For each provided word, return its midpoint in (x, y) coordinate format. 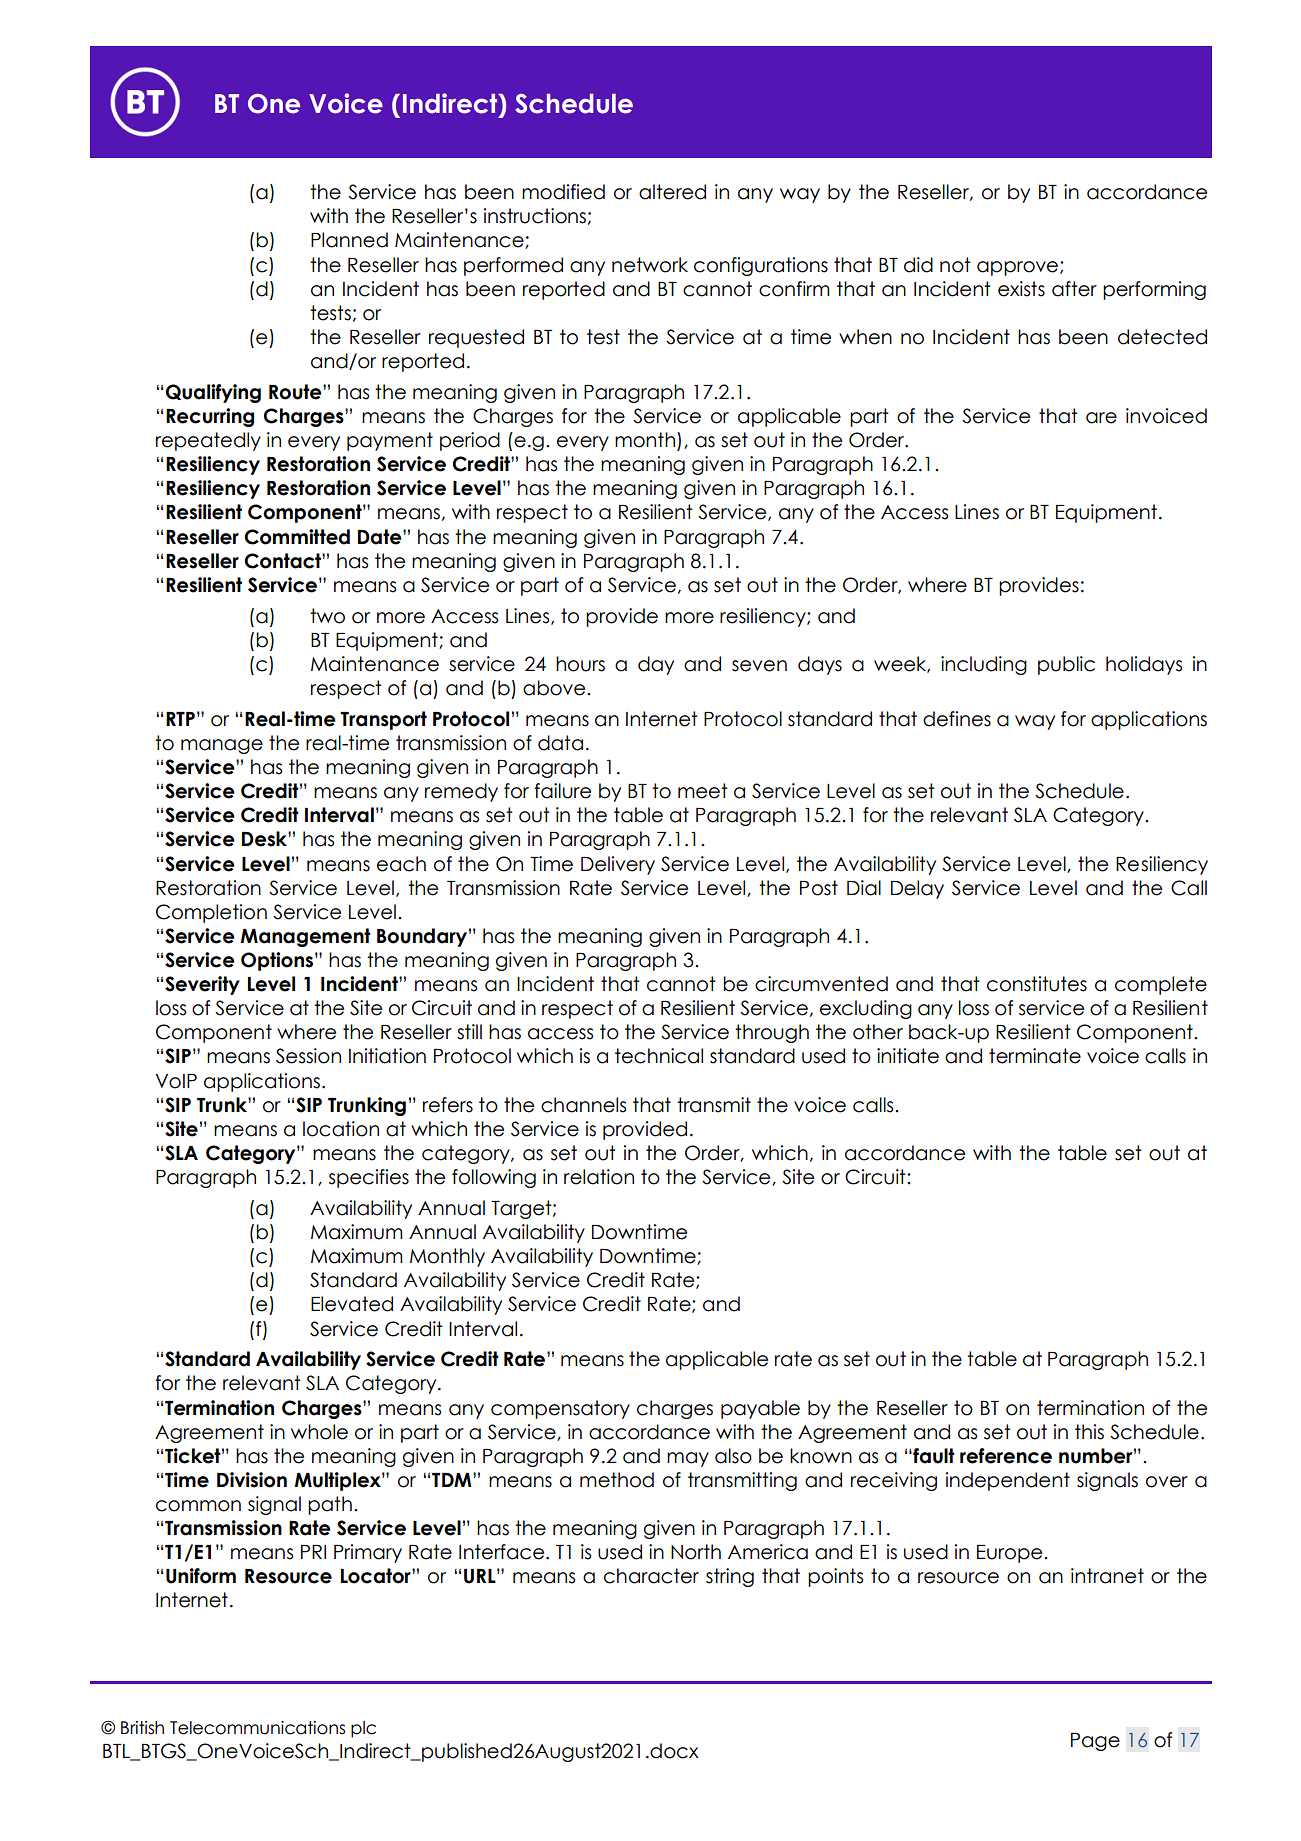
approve (1019, 268)
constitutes (1037, 984)
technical (659, 1056)
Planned (349, 240)
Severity (202, 985)
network (650, 265)
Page (1095, 1742)
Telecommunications (257, 1728)
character (651, 1576)
